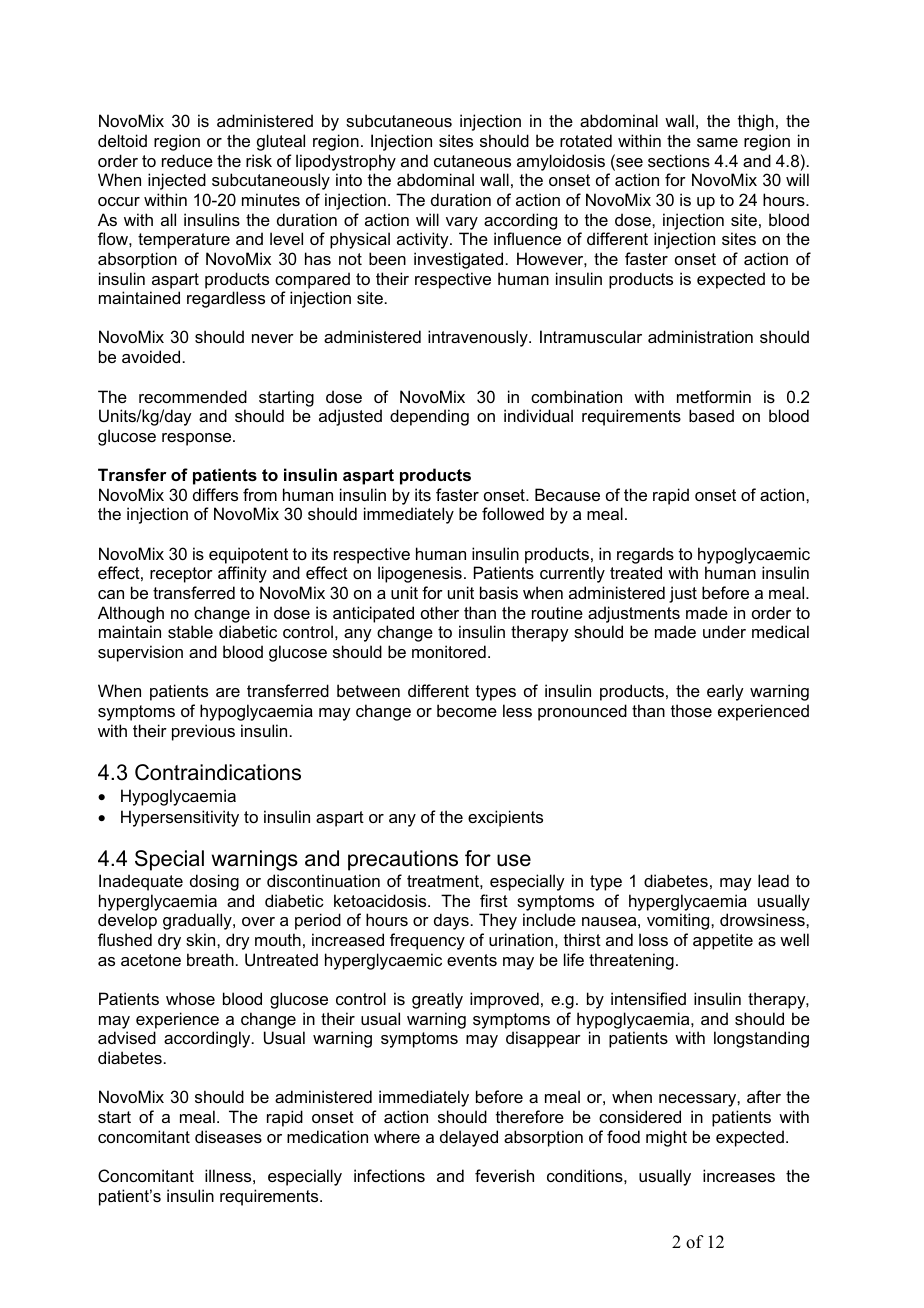 The image size is (924, 1308). Describe the element at coordinates (462, 223) in the document. I see `vary` at that location.
